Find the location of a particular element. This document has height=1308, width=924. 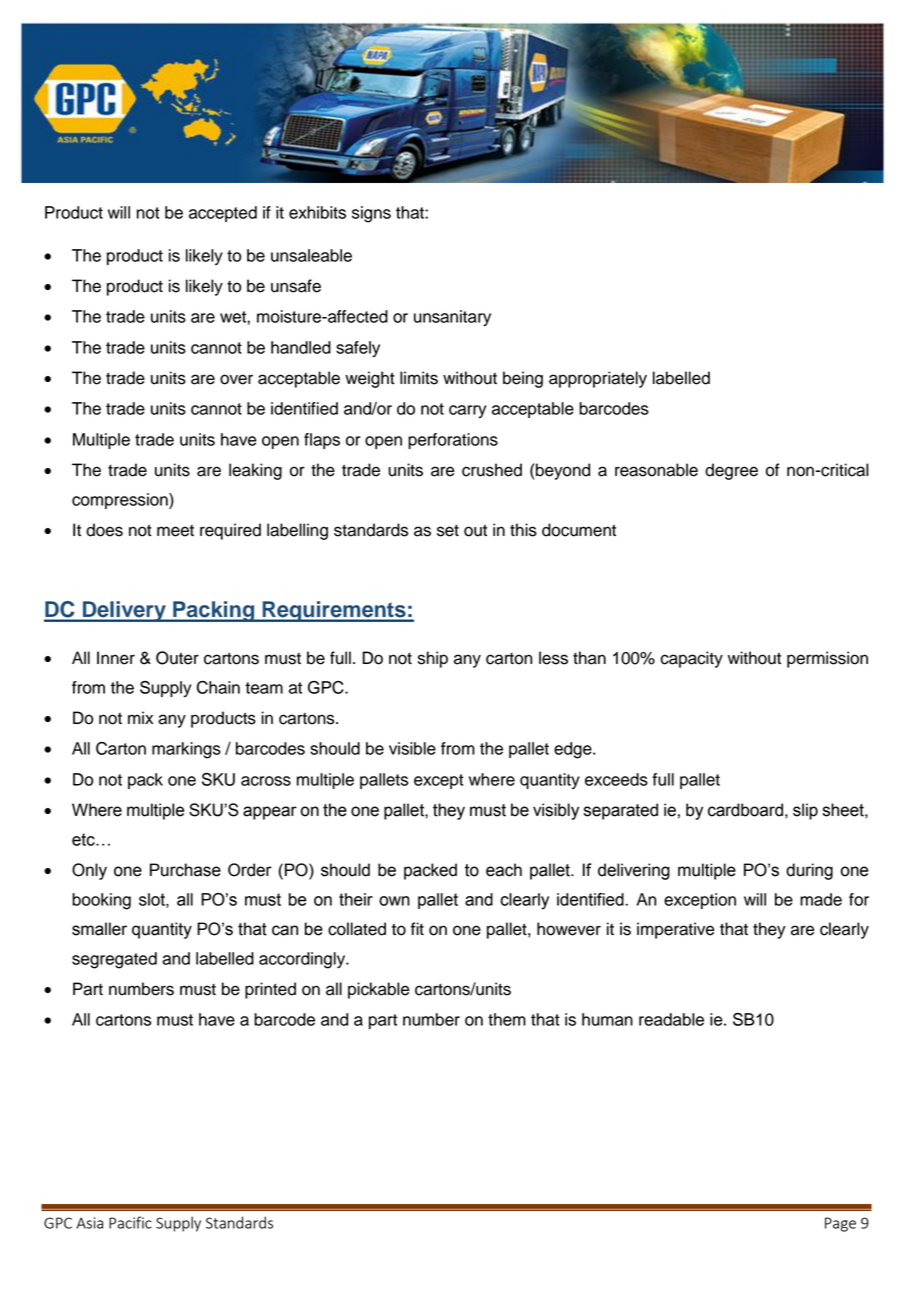

appropriately is located at coordinates (598, 379).
